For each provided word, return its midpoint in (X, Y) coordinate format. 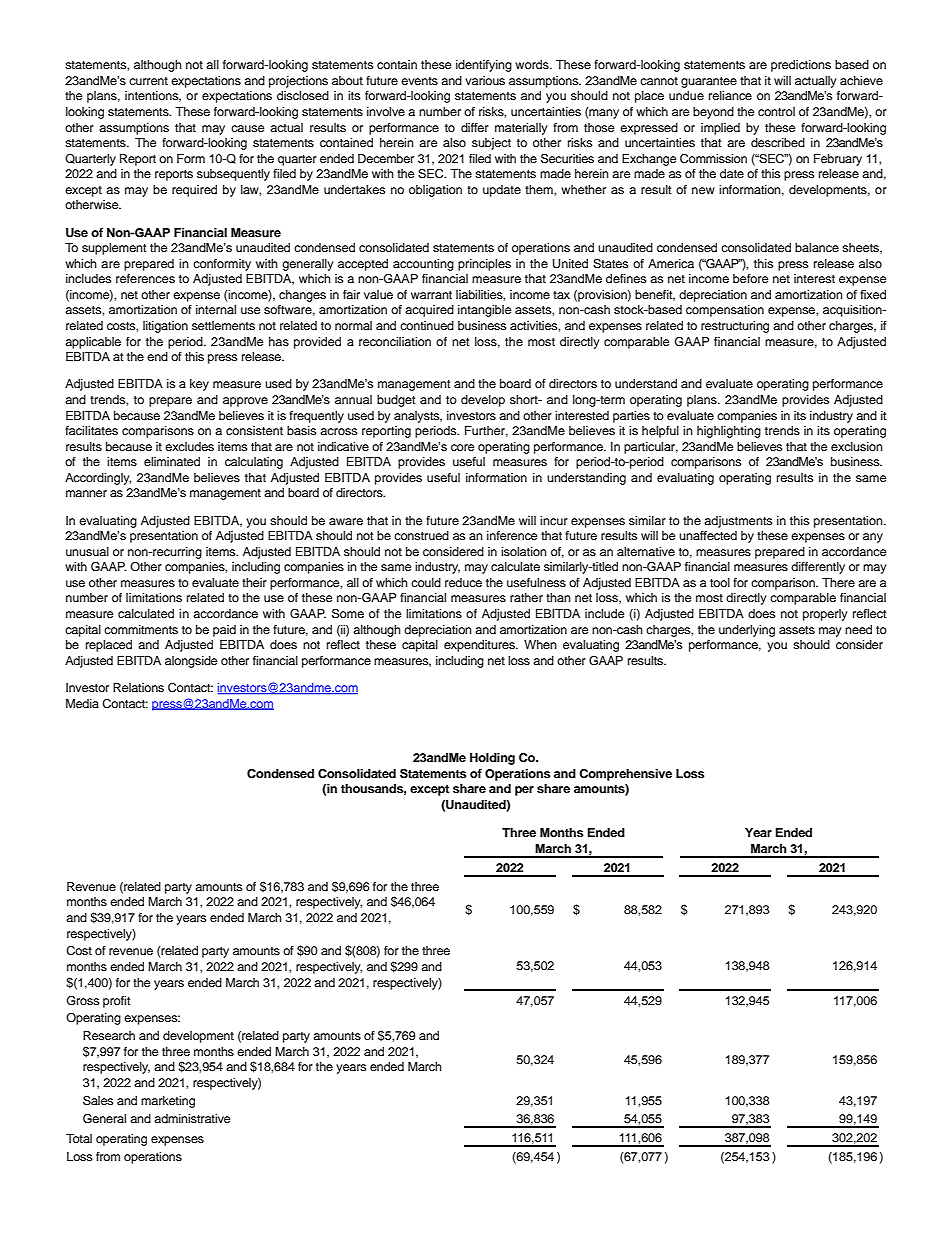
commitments (141, 629)
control (776, 111)
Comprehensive (625, 775)
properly (825, 615)
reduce (463, 582)
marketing (168, 1102)
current (148, 81)
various (485, 80)
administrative (192, 1118)
